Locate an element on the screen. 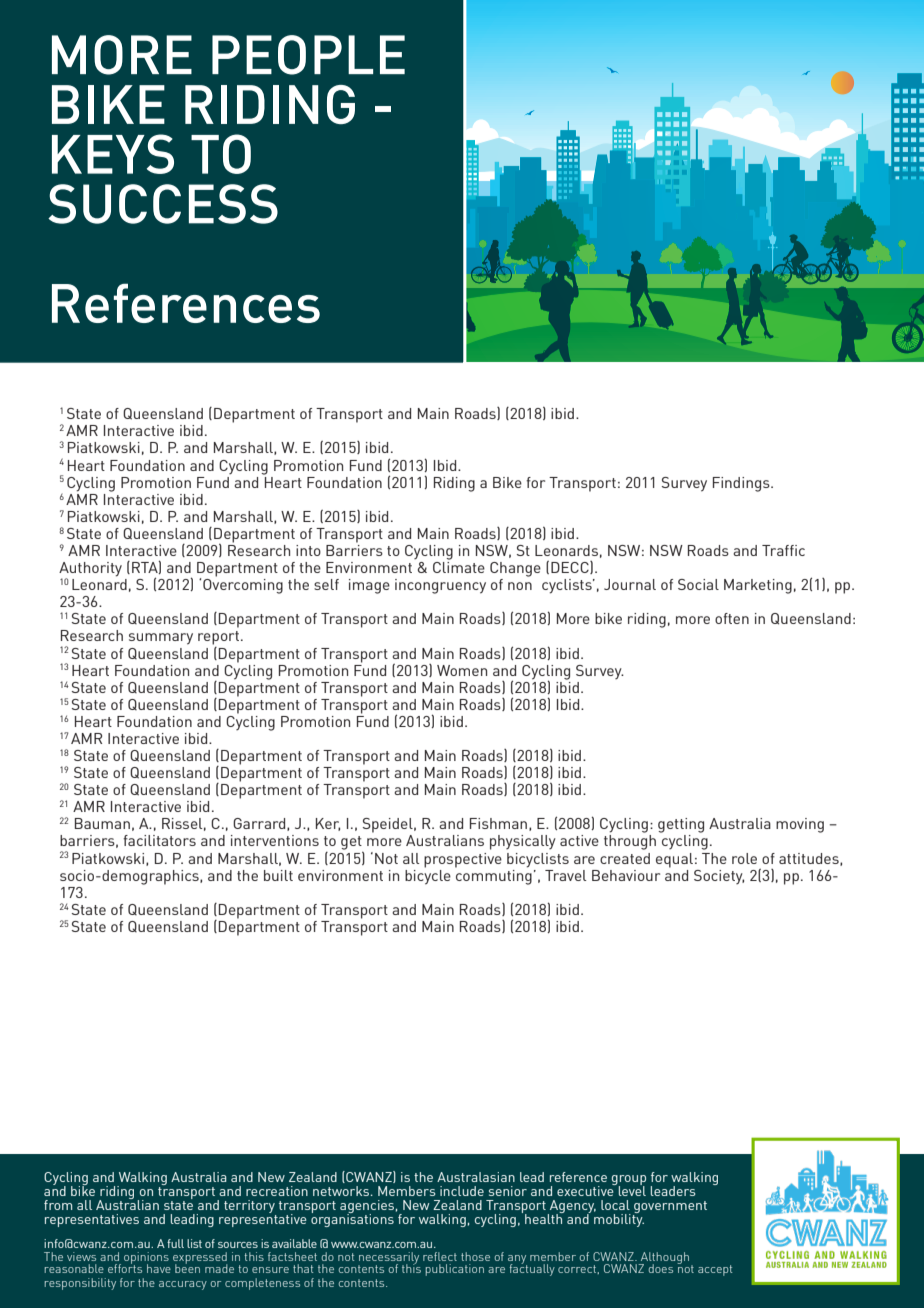 Image resolution: width=924 pixels, height=1308 pixels. reflect is located at coordinates (440, 1256).
